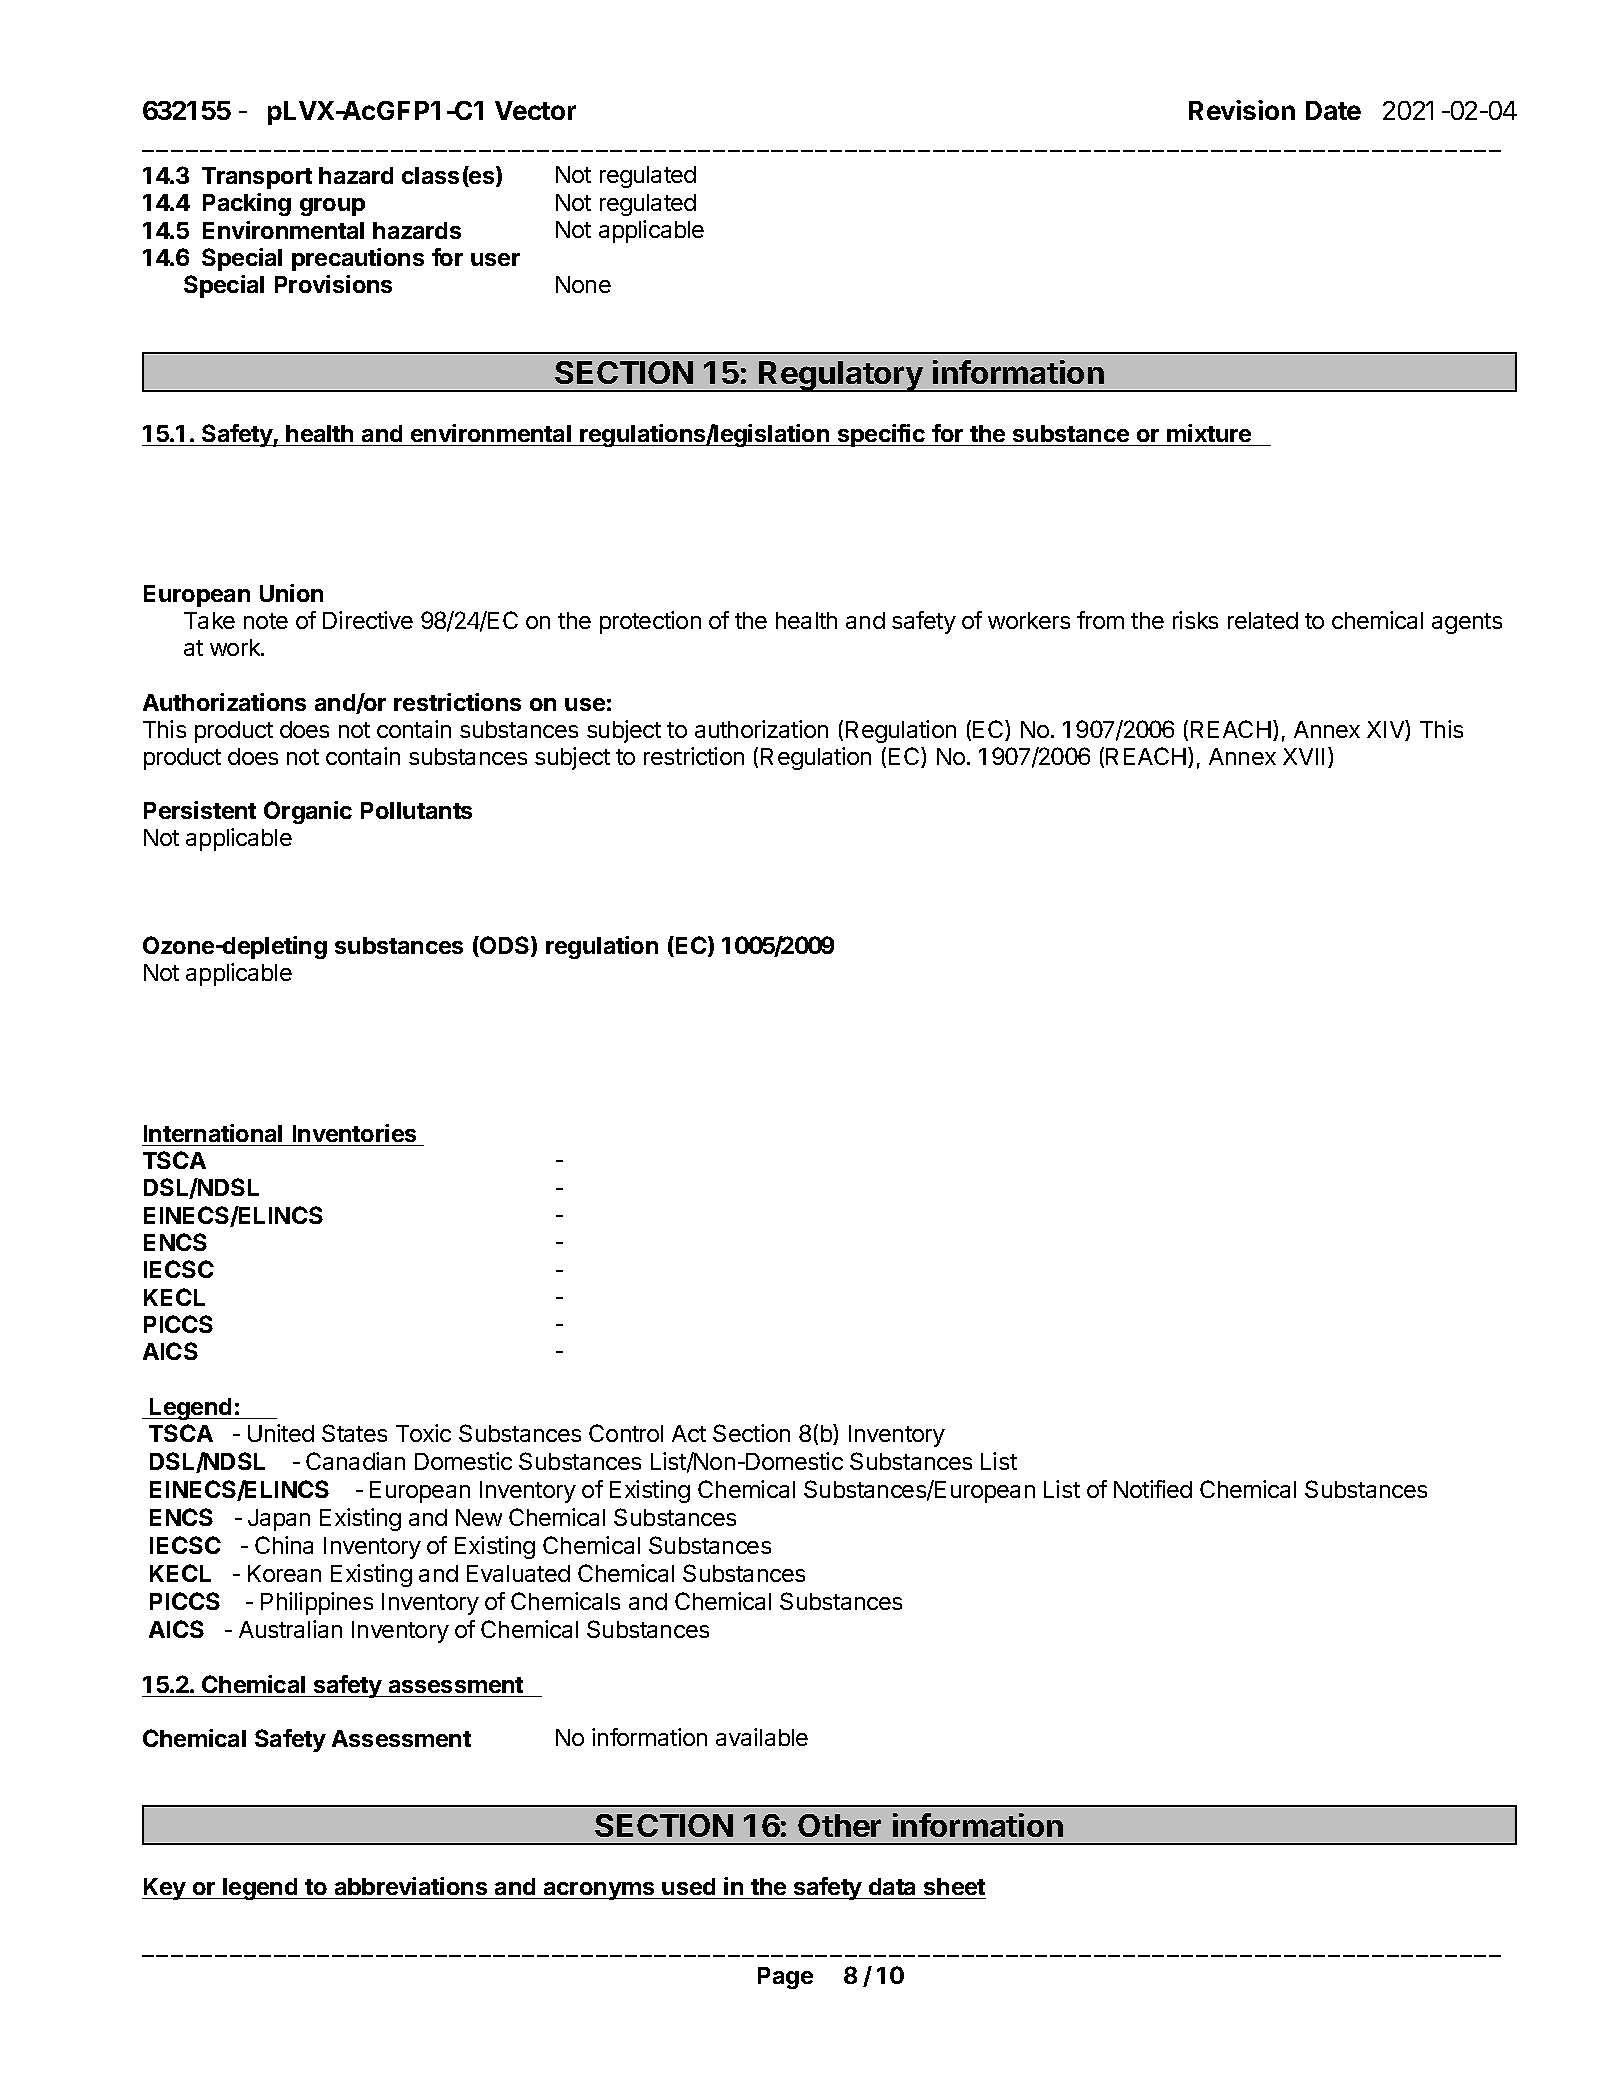 The height and width of the screenshot is (2089, 1614). Describe the element at coordinates (416, 810) in the screenshot. I see `Pollutants` at that location.
